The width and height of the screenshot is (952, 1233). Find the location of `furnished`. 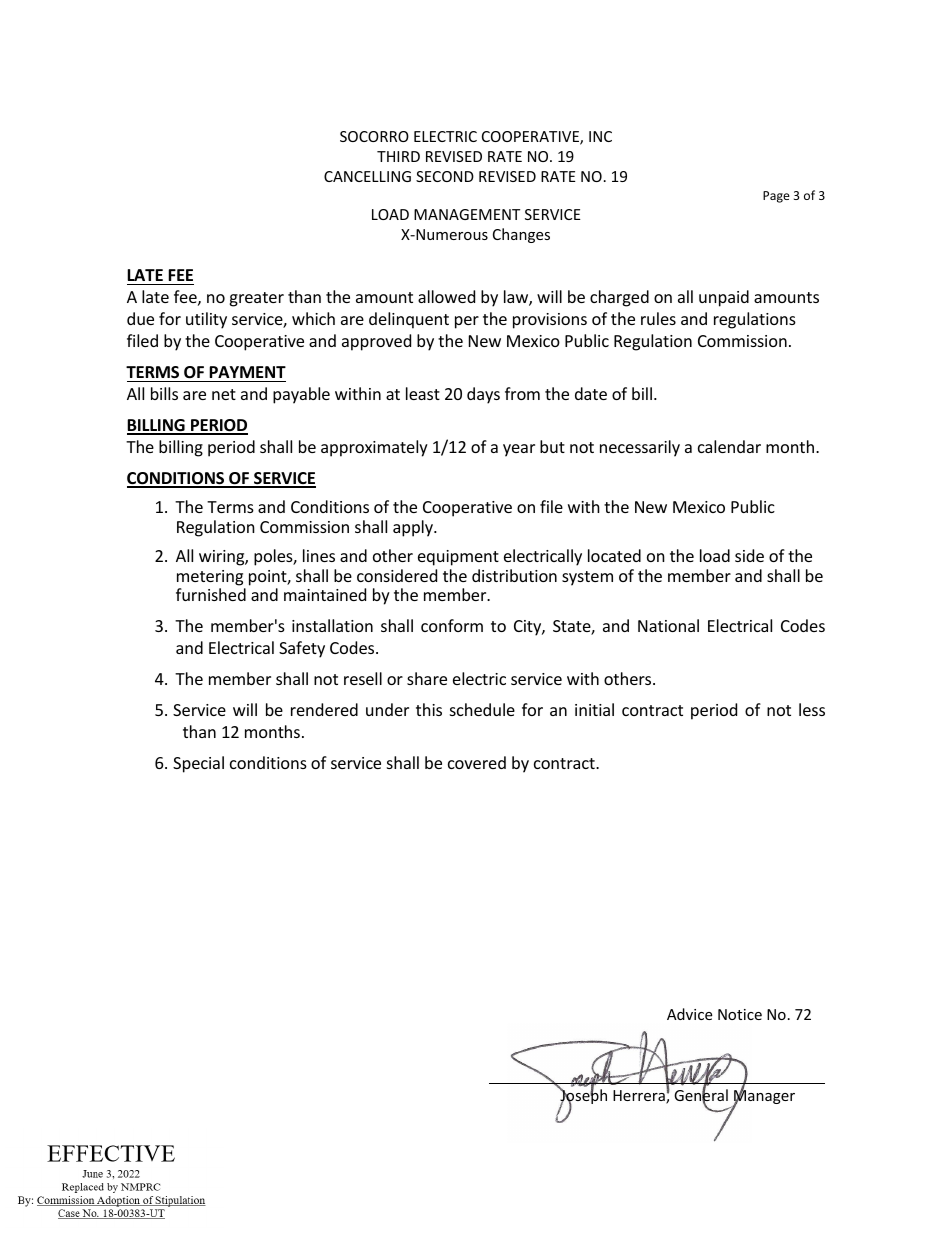

furnished is located at coordinates (211, 594).
